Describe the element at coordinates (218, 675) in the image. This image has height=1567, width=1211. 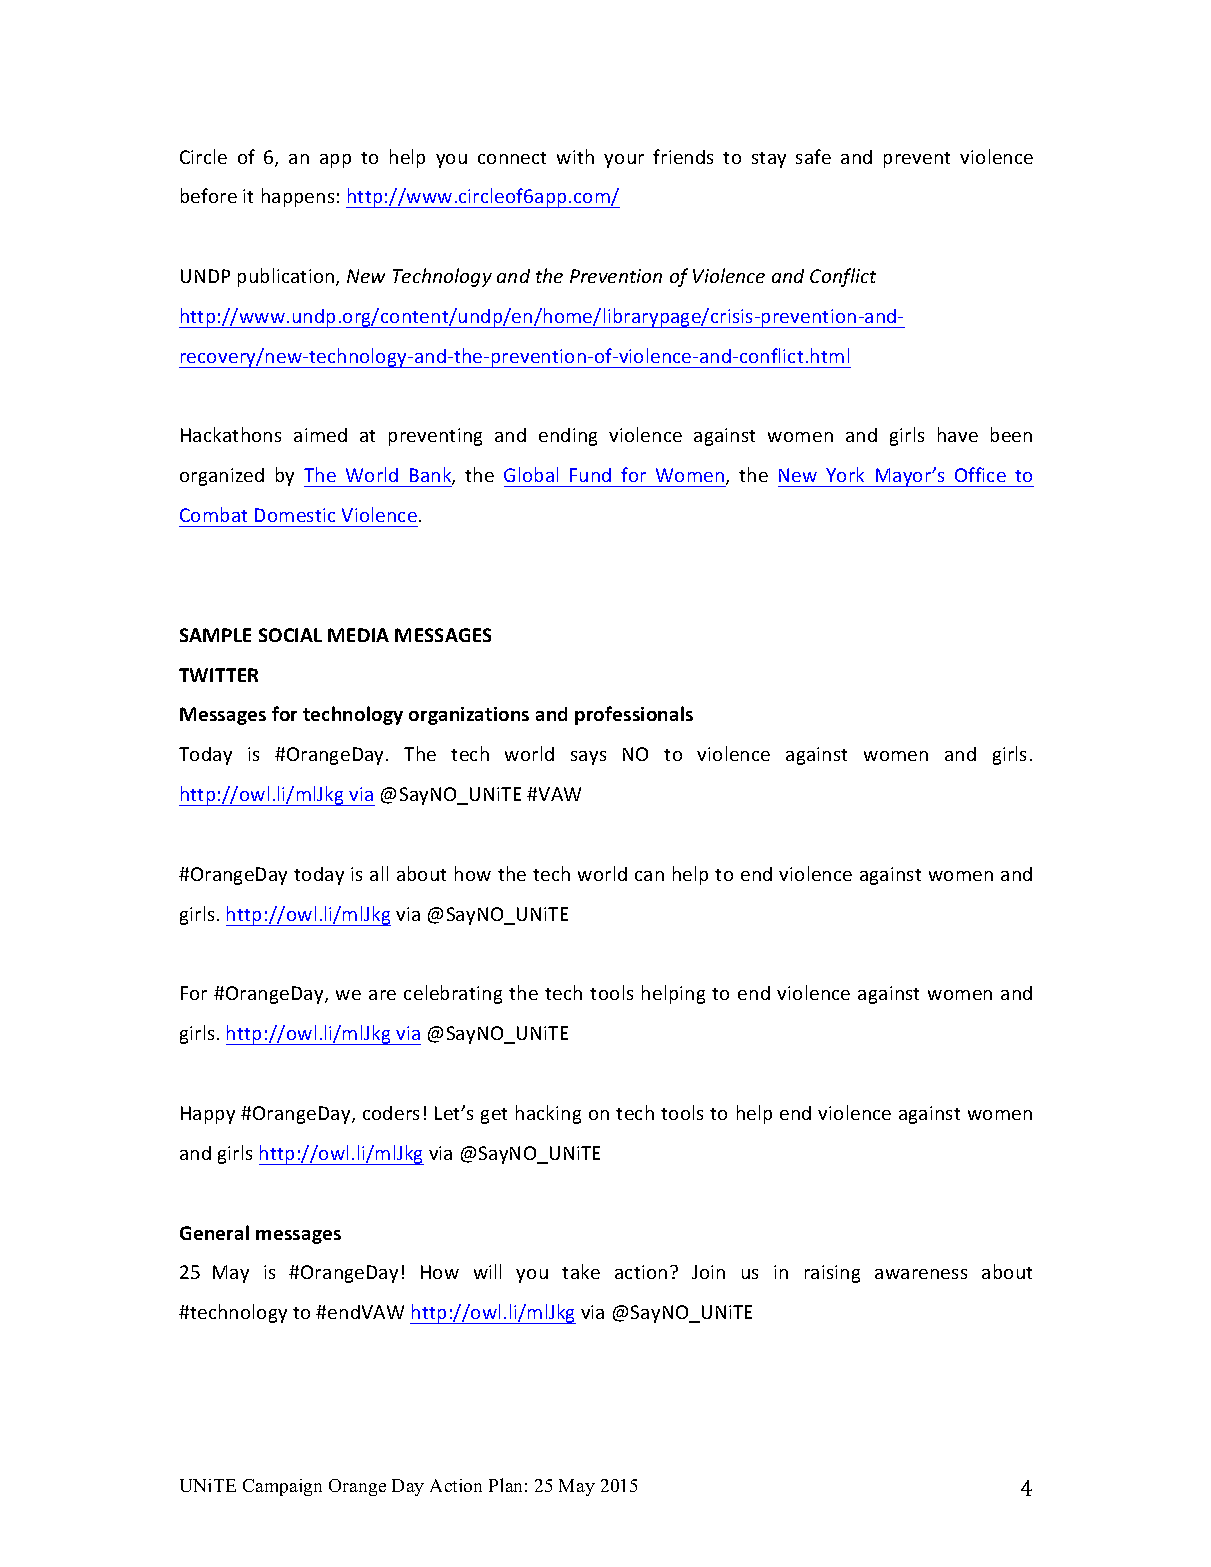
I see `TWITTER` at that location.
